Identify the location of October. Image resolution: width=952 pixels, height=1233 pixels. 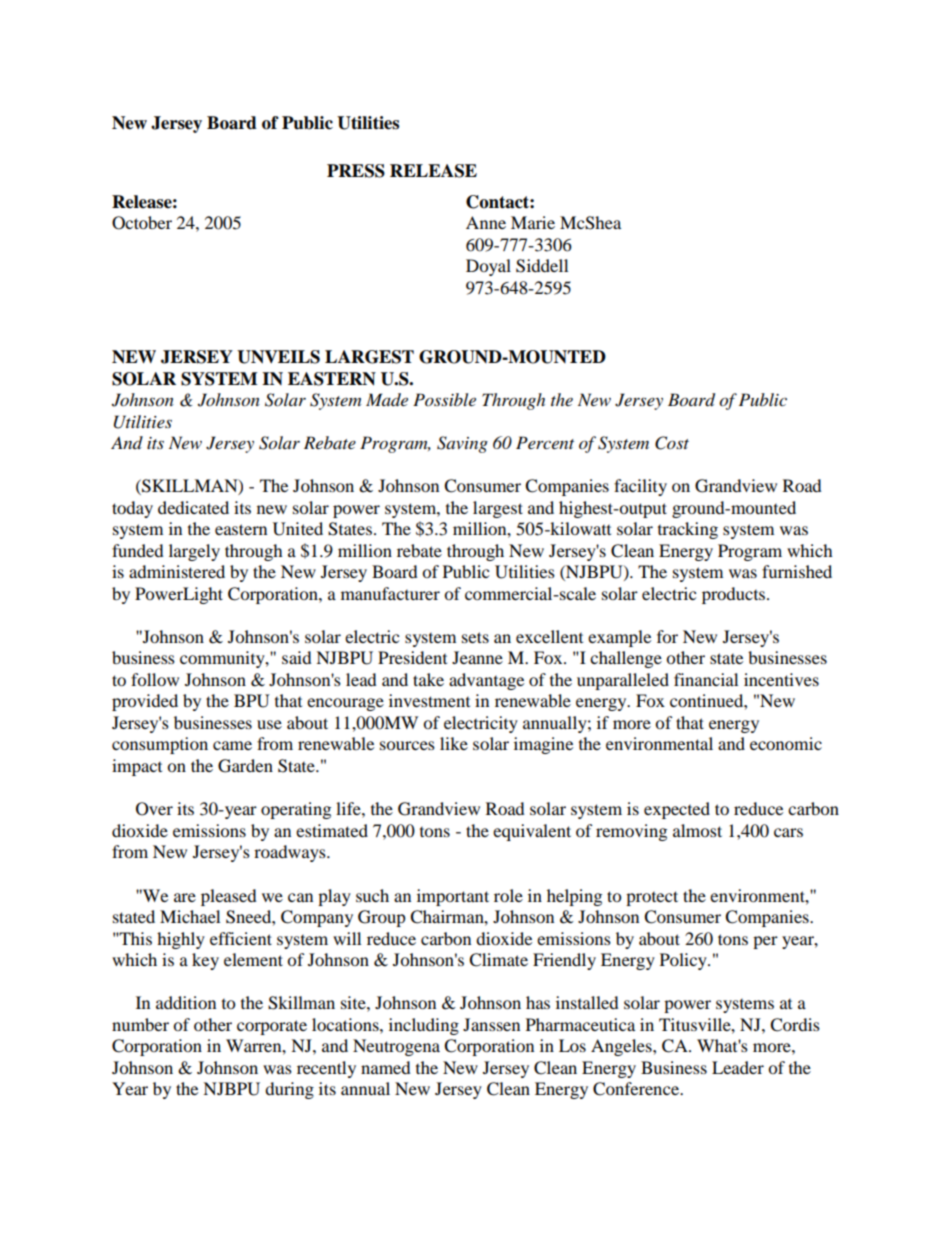
(142, 223).
